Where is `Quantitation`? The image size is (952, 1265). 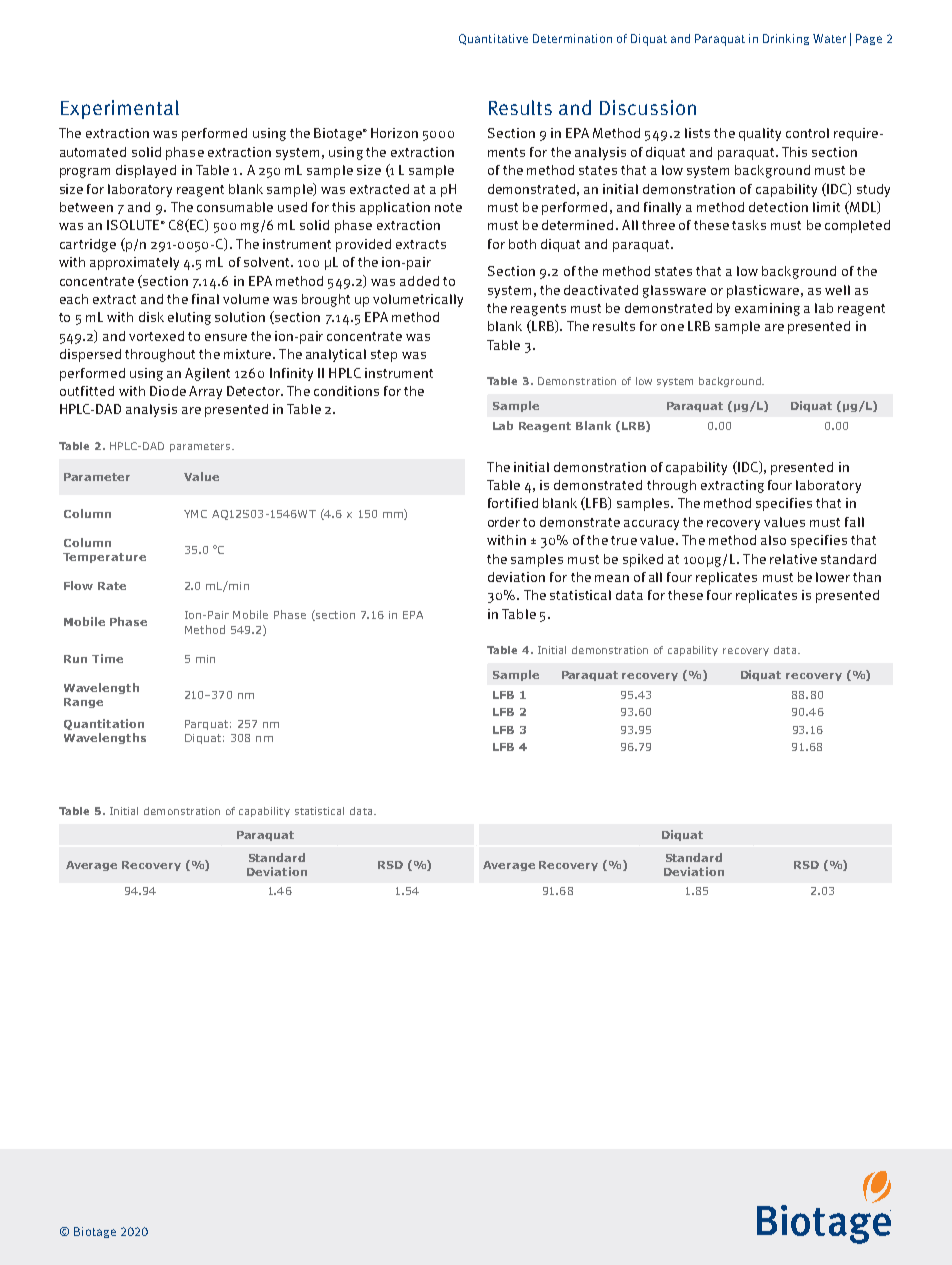
Quantitation is located at coordinates (104, 724).
